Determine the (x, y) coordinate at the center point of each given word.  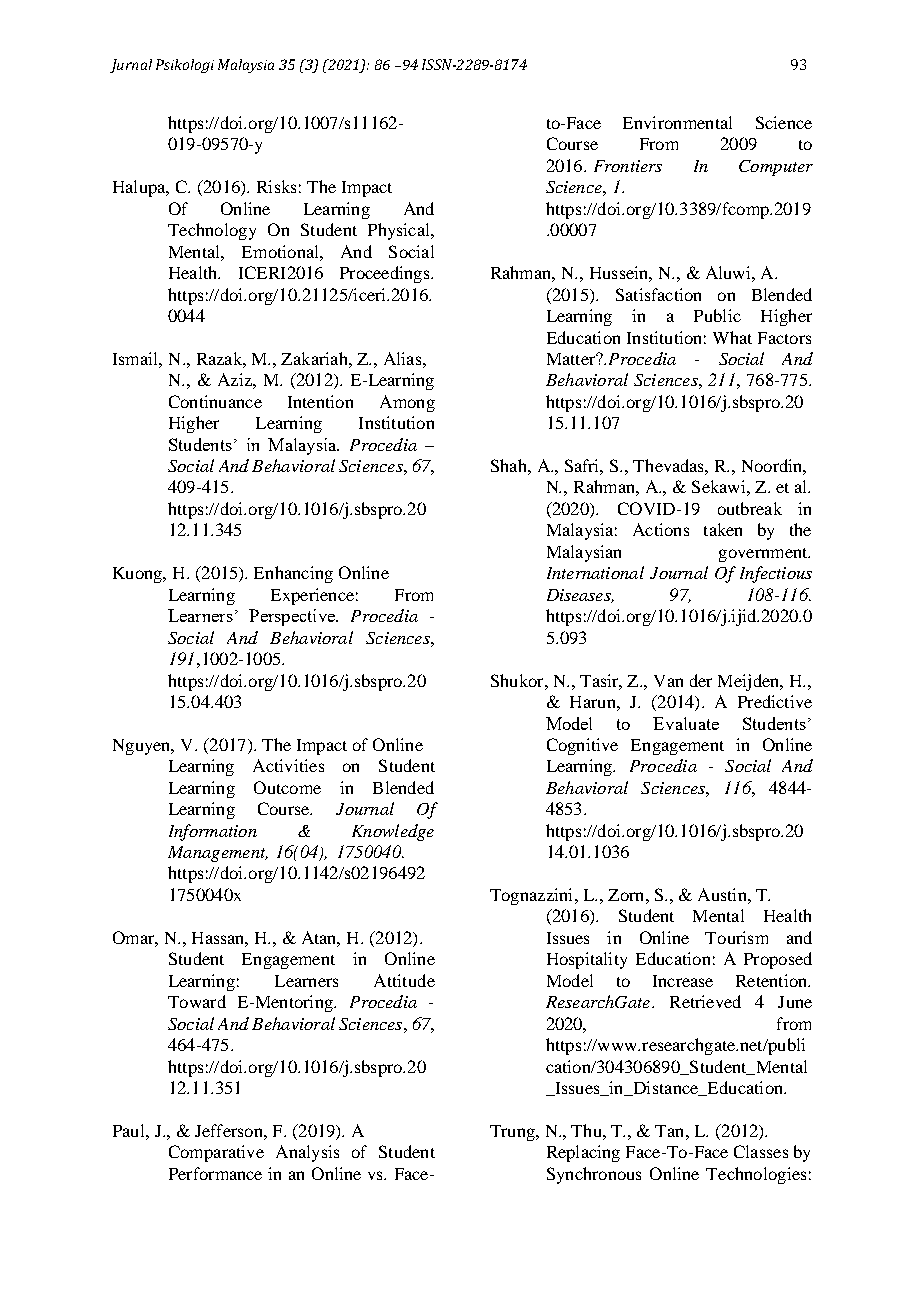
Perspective (293, 617)
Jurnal (131, 66)
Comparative (216, 1153)
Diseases (580, 596)
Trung (513, 1133)
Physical (400, 231)
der (701, 680)
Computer (776, 168)
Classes (761, 1151)
